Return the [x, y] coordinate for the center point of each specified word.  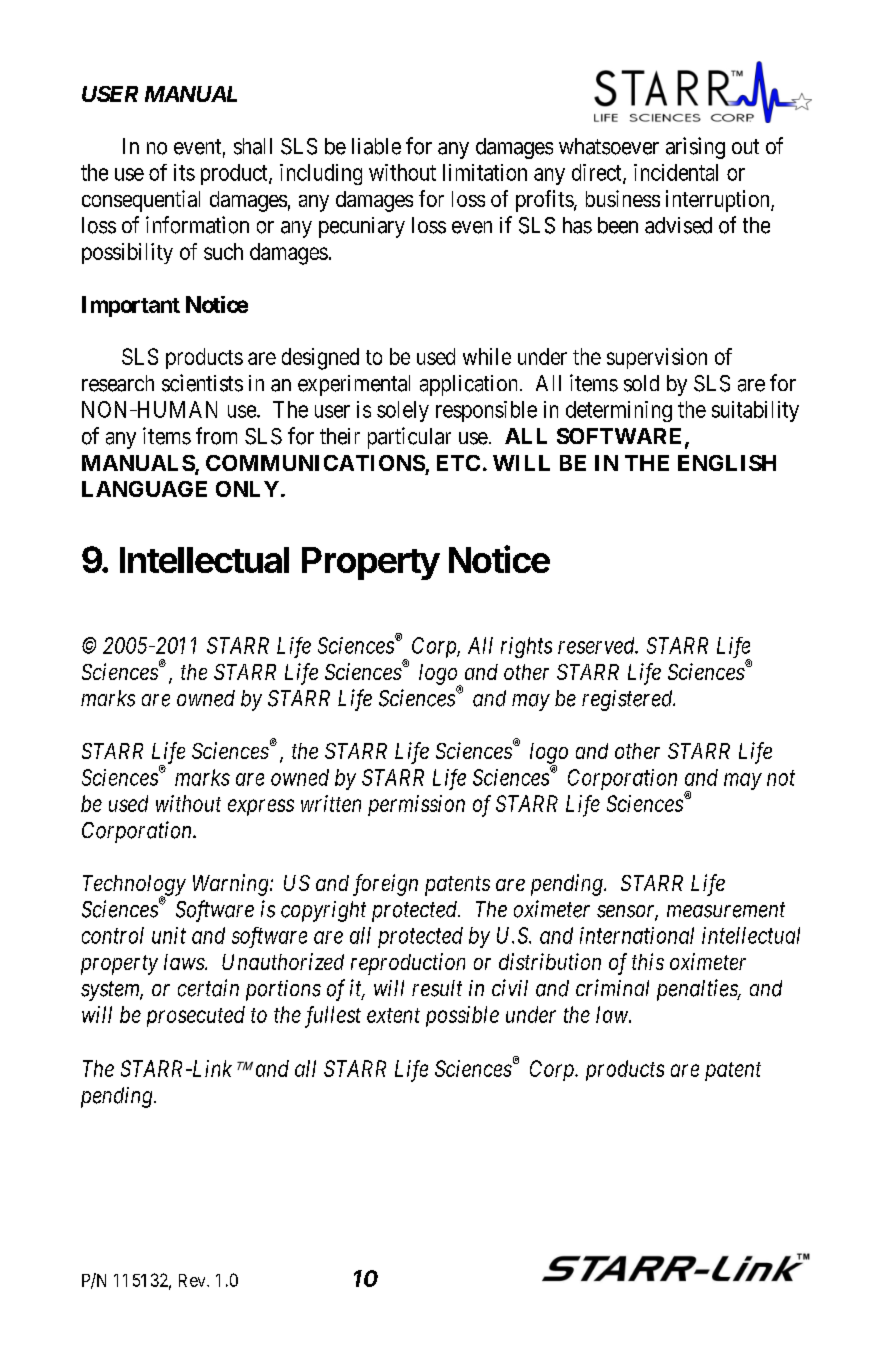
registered [628, 700]
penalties [698, 990]
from [216, 436]
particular [409, 438]
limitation [485, 172]
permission [416, 805]
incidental [676, 172]
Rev [193, 1280]
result [437, 988]
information [197, 225]
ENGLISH [727, 463]
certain [208, 988]
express [261, 807]
